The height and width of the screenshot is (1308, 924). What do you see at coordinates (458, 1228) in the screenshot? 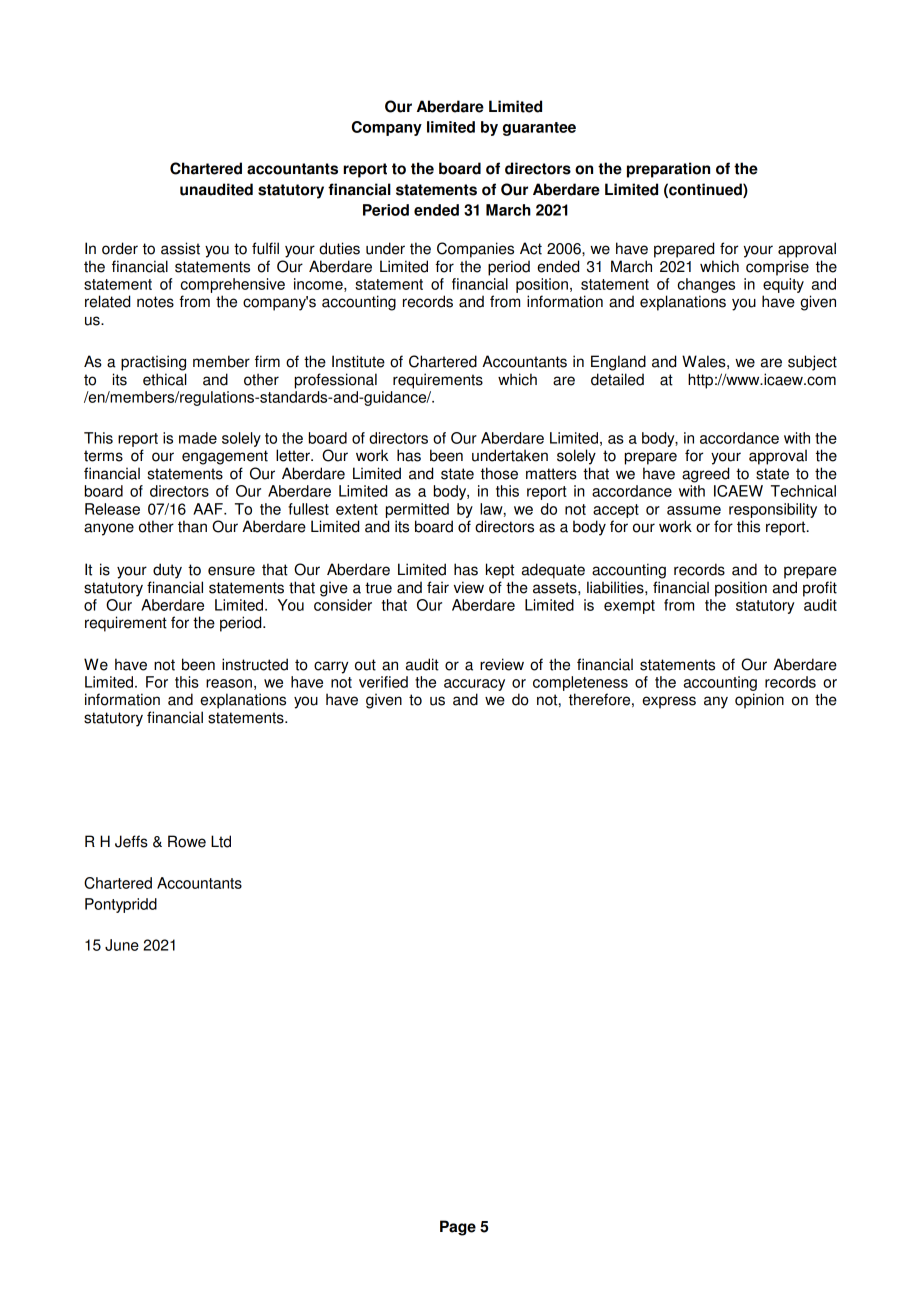
I see `Page` at bounding box center [458, 1228].
